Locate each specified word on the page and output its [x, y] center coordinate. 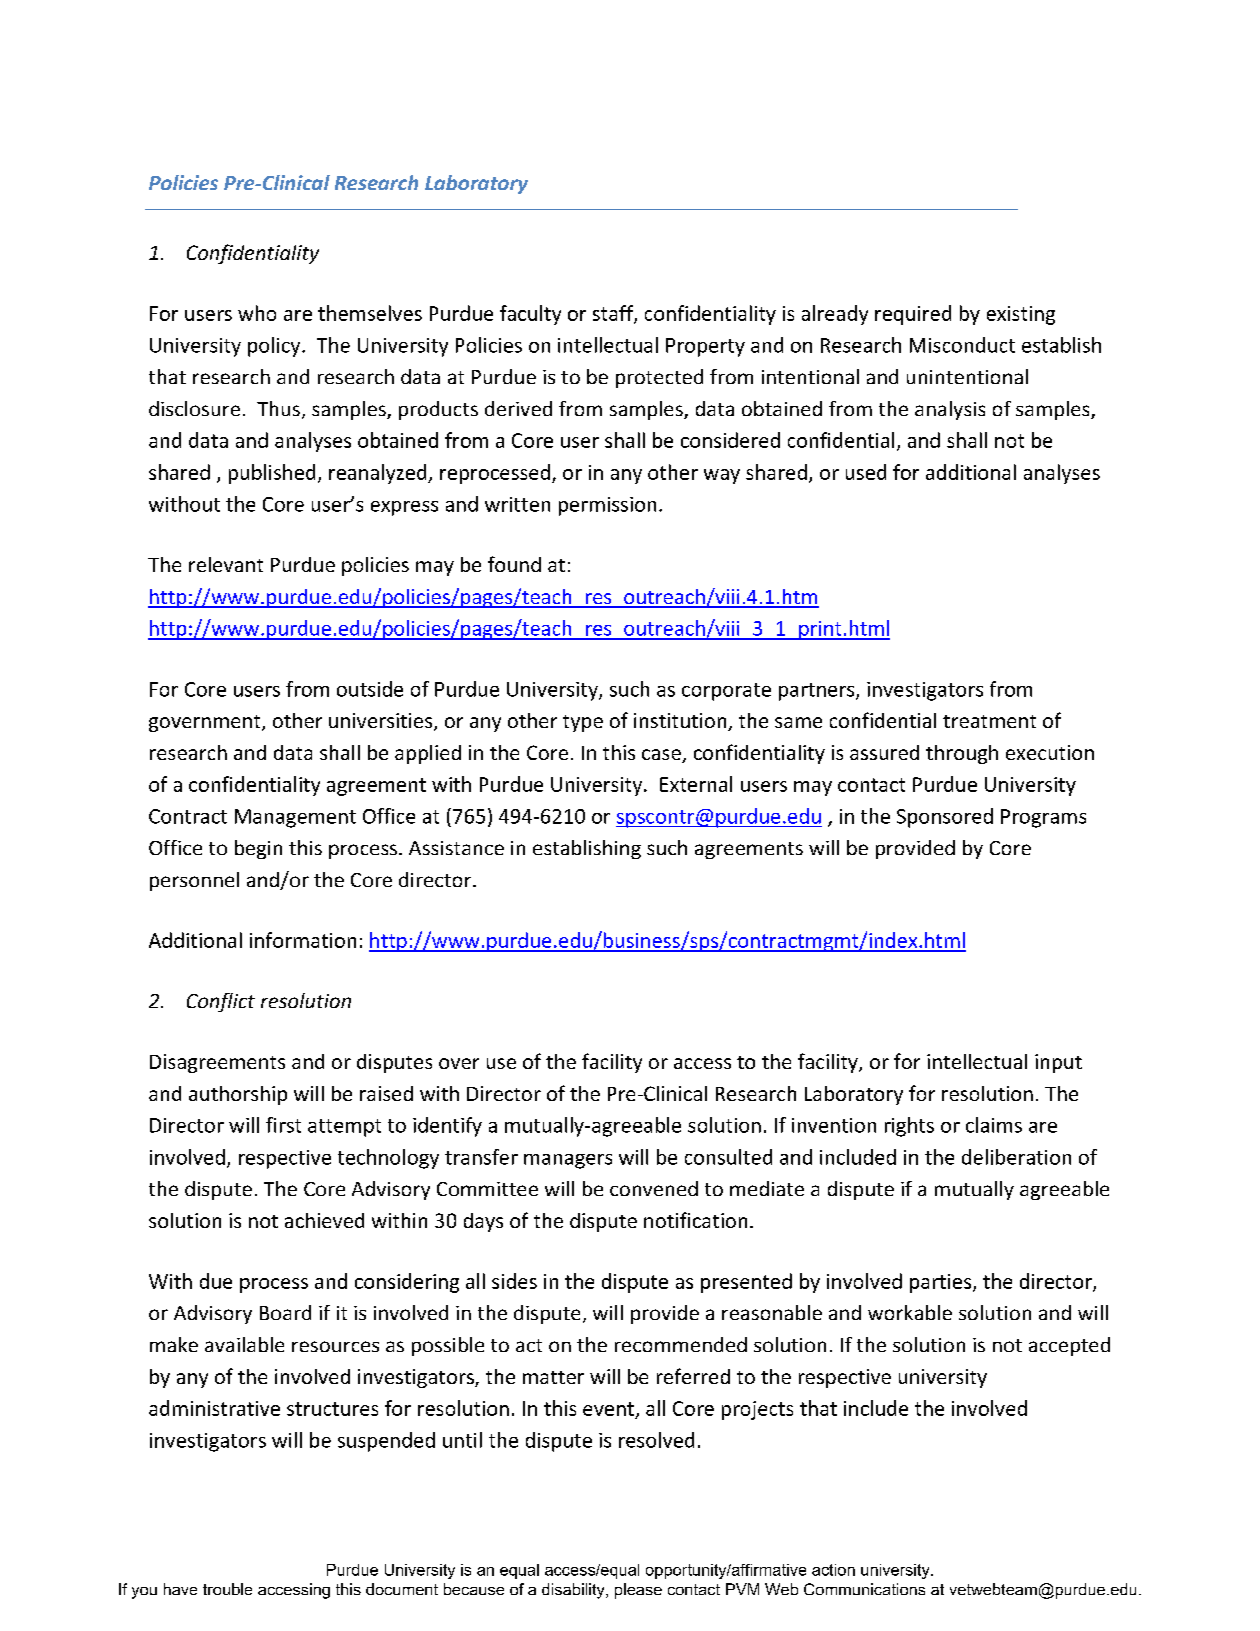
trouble [227, 1589]
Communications [864, 1589]
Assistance [456, 848]
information [303, 940]
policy [275, 347]
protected [659, 378]
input [1058, 1063]
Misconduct [962, 345]
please [638, 1591]
